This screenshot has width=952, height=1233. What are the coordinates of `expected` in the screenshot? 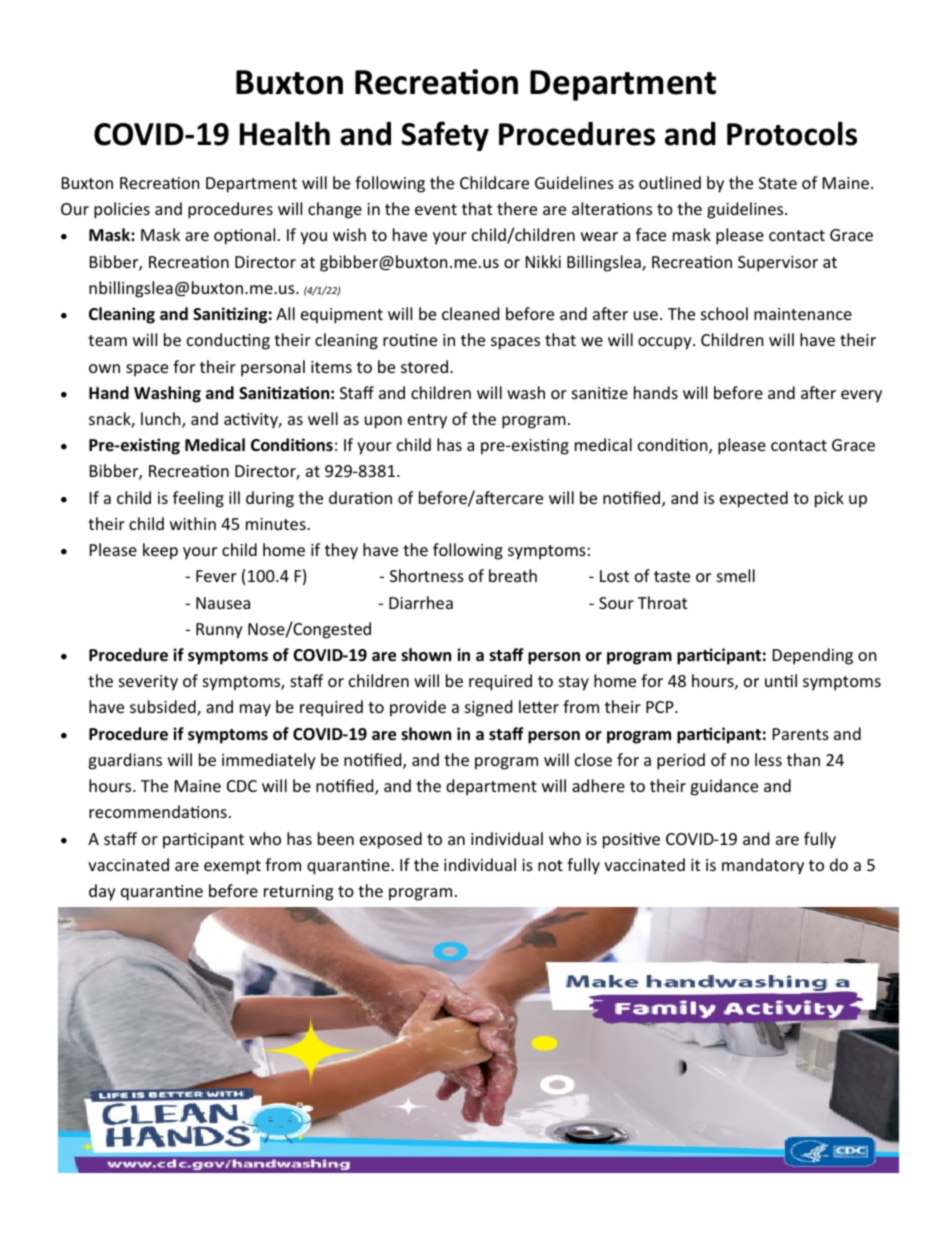 It's located at (754, 499).
